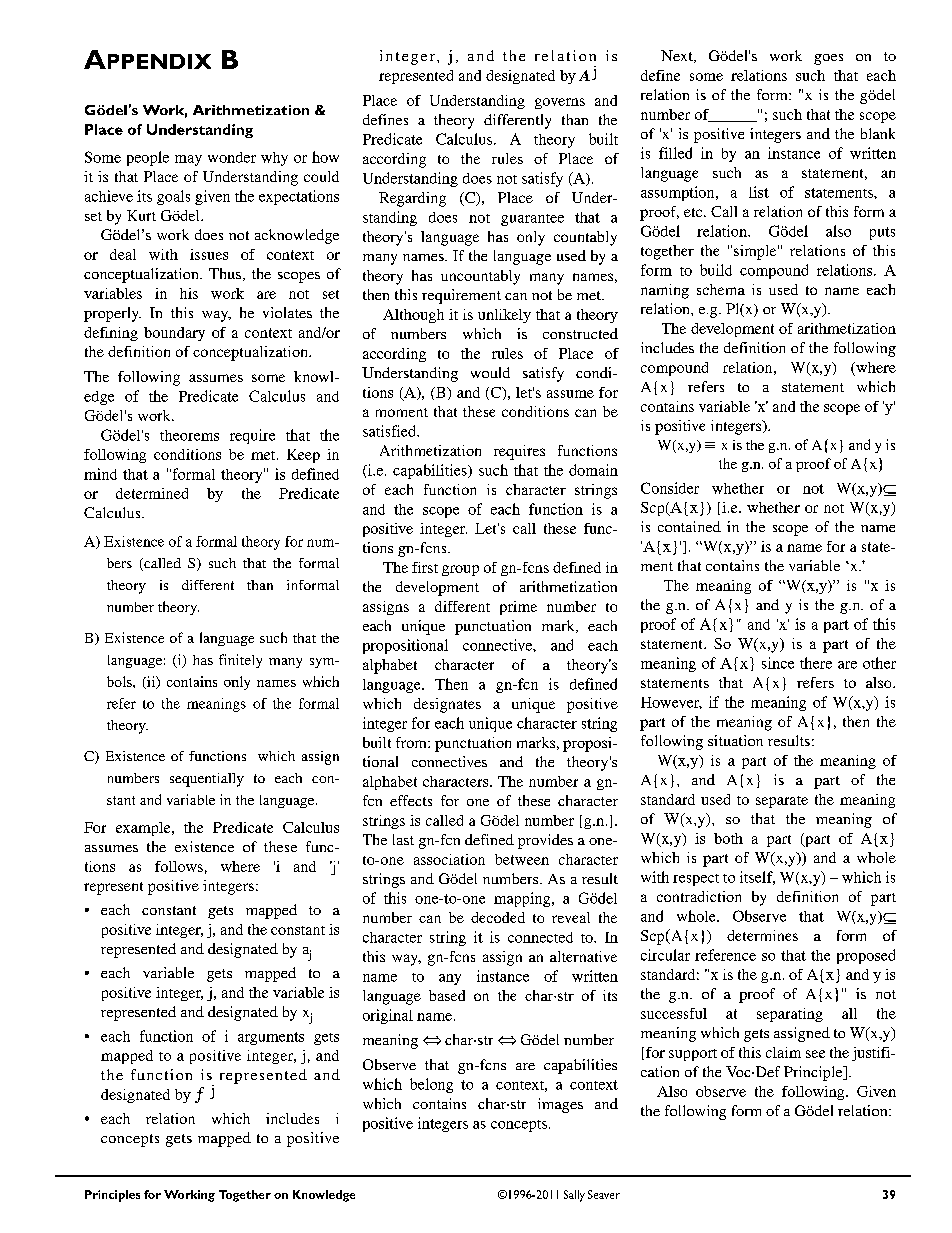 The height and width of the page is (1233, 952). What do you see at coordinates (560, 103) in the page?
I see `governs` at bounding box center [560, 103].
